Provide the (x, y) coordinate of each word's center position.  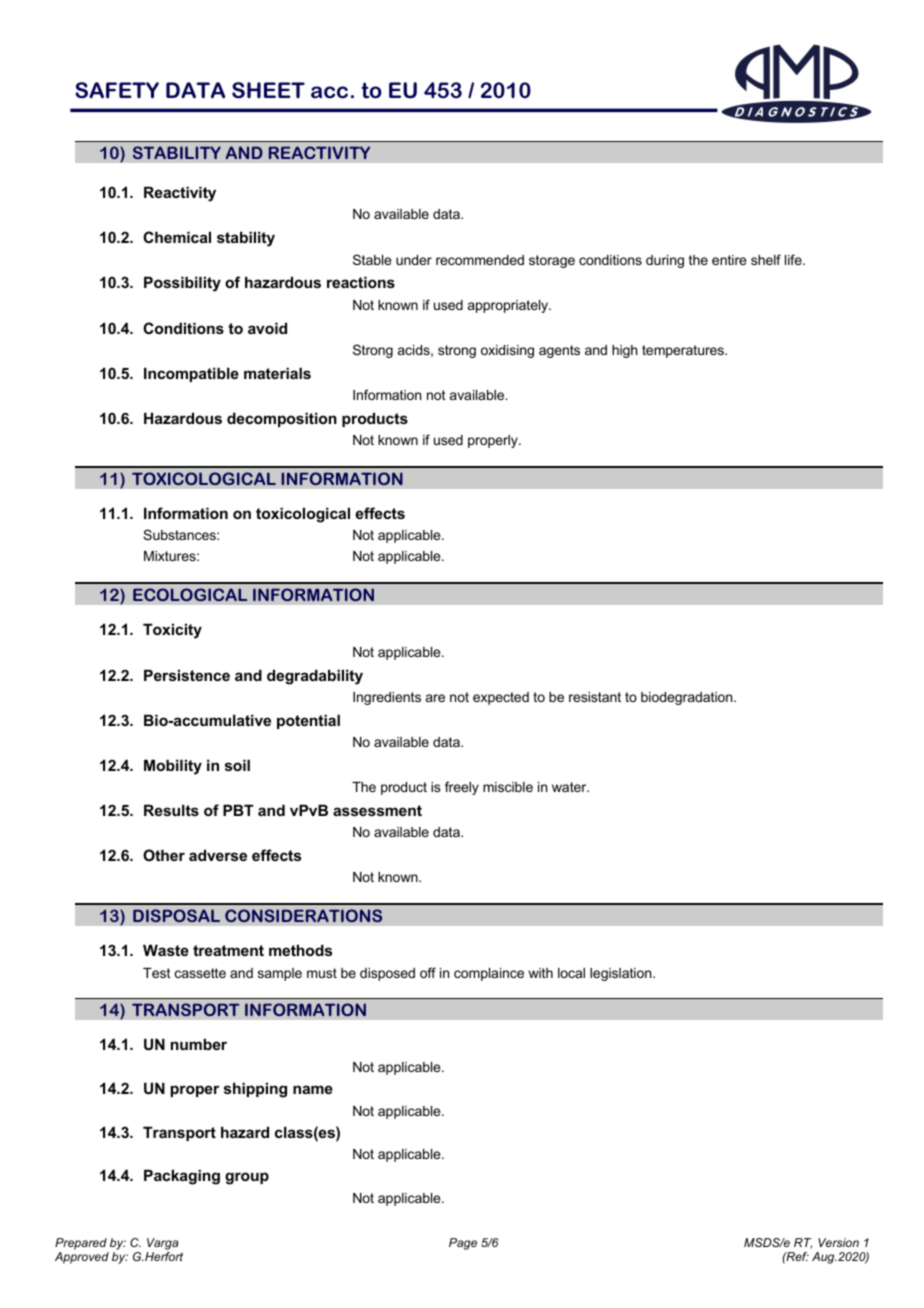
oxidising (507, 351)
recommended (480, 260)
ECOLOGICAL (190, 594)
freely (462, 788)
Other (164, 855)
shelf (766, 259)
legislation (622, 974)
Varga (162, 1244)
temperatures (684, 351)
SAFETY (117, 90)
